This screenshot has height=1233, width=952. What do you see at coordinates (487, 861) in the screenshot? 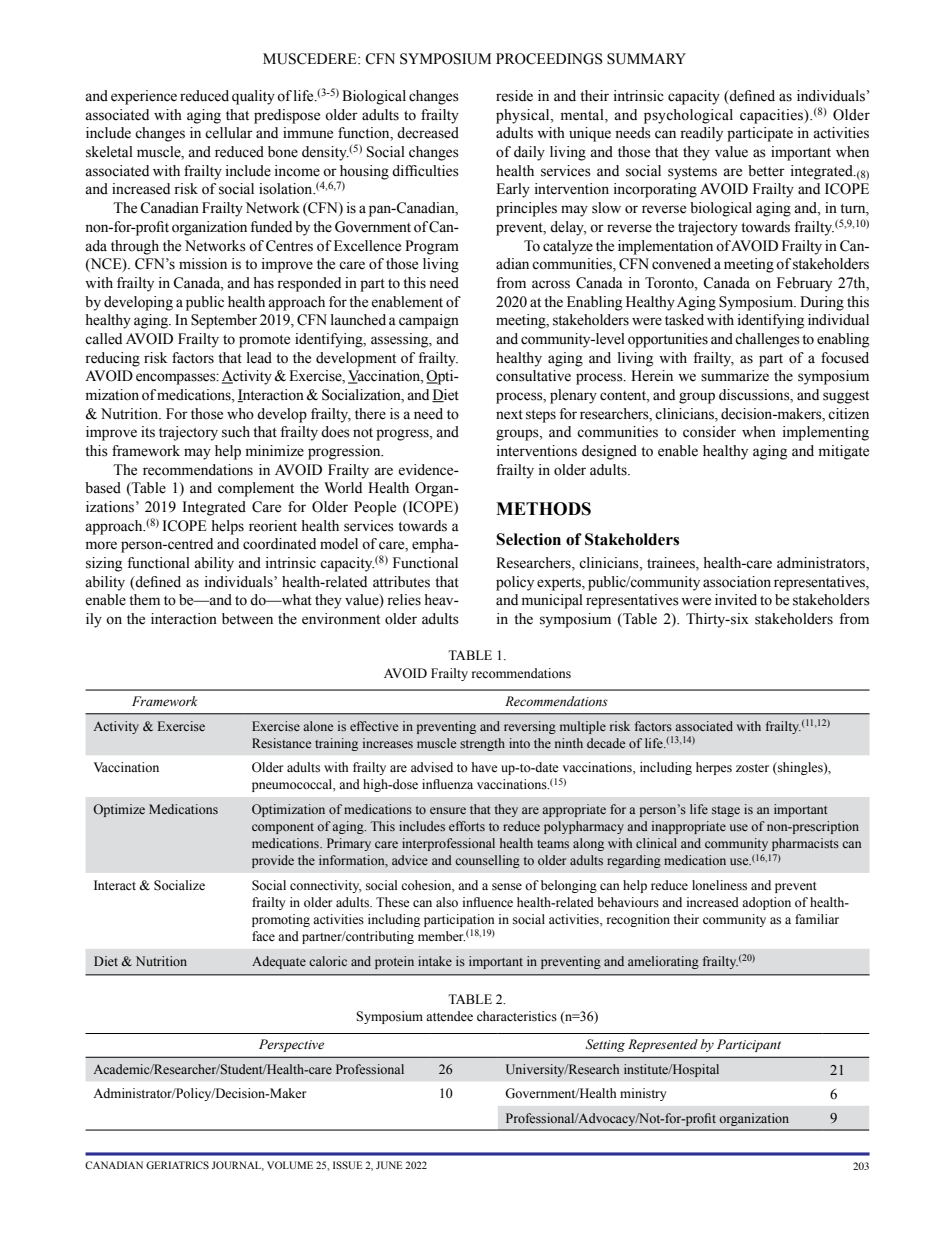
I see `counselling` at bounding box center [487, 861].
